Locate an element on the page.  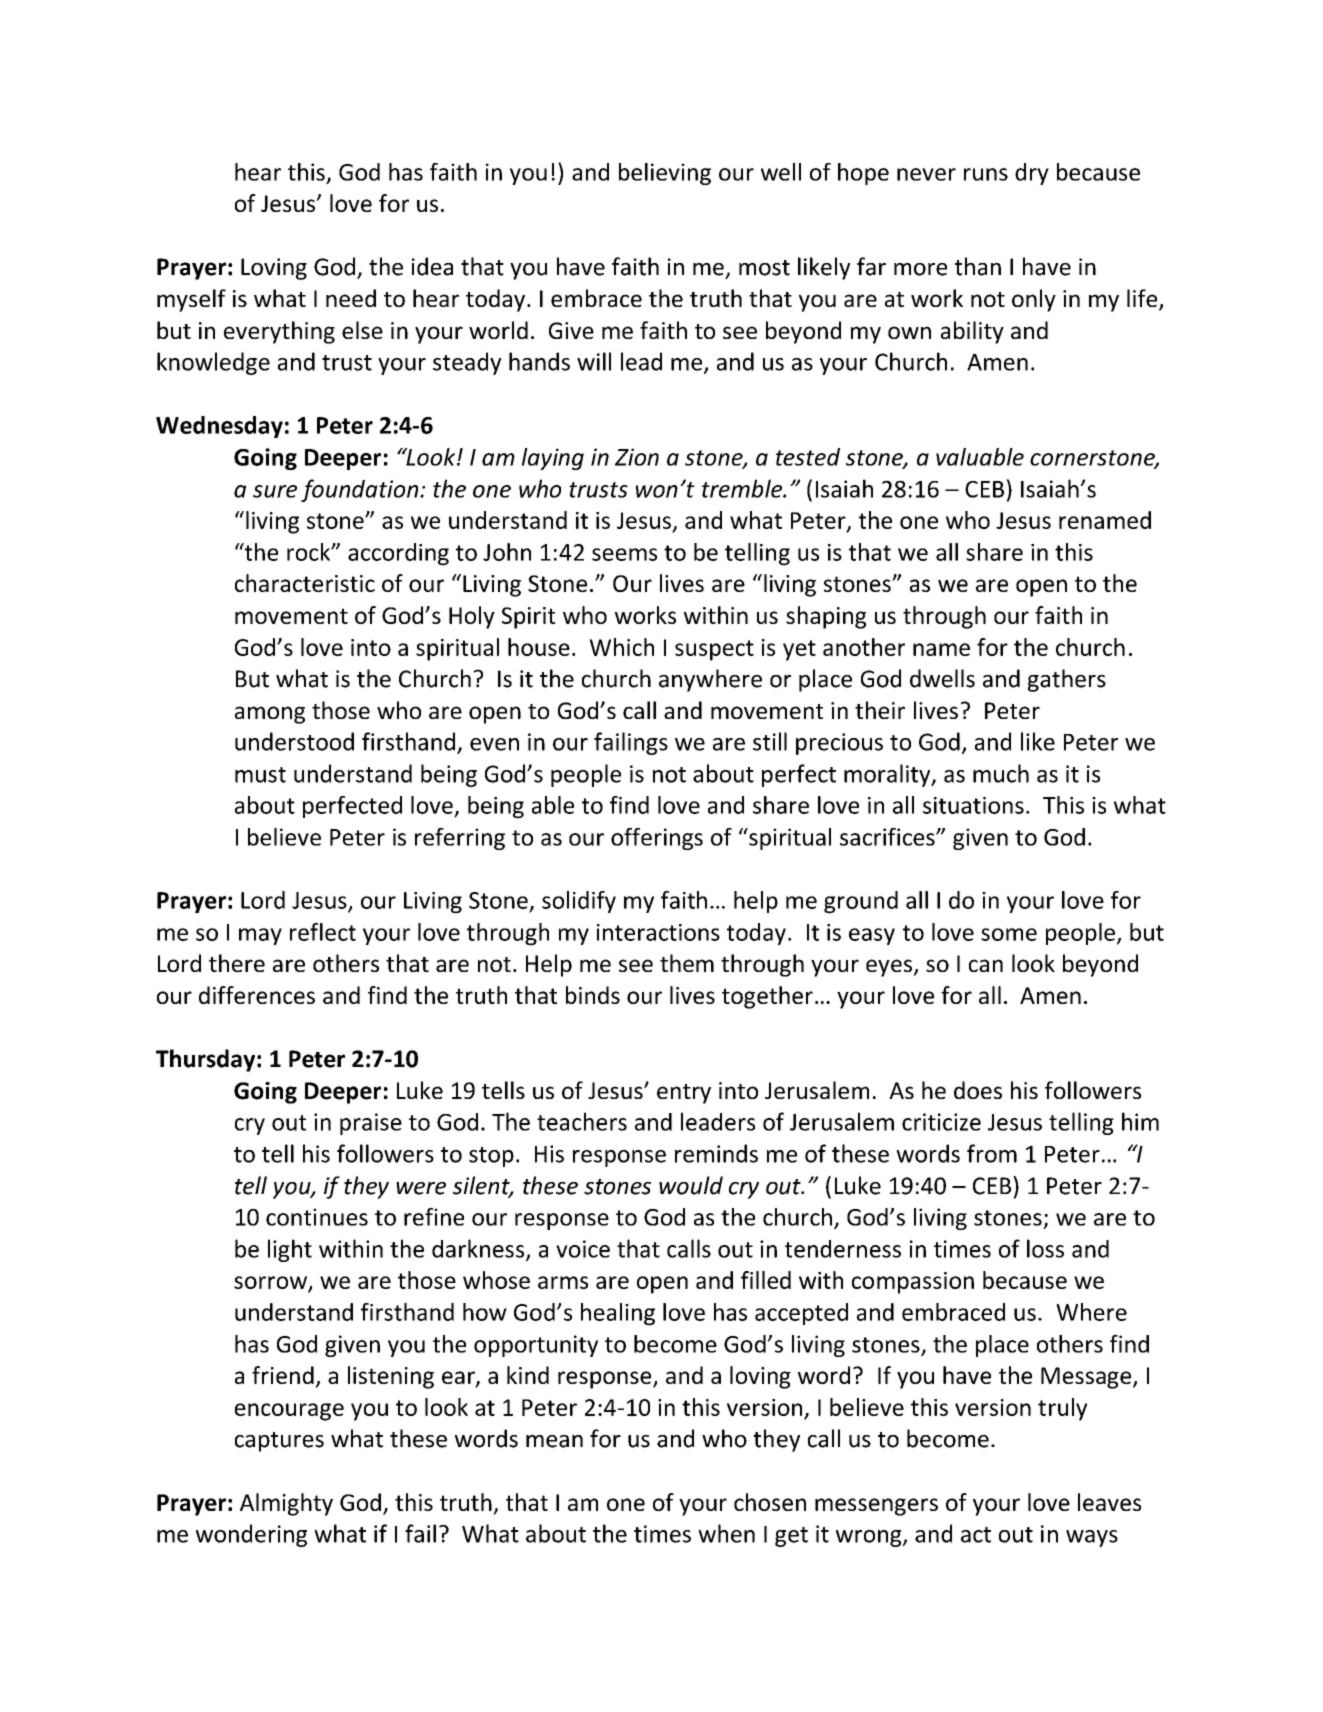
entry is located at coordinates (684, 1094).
